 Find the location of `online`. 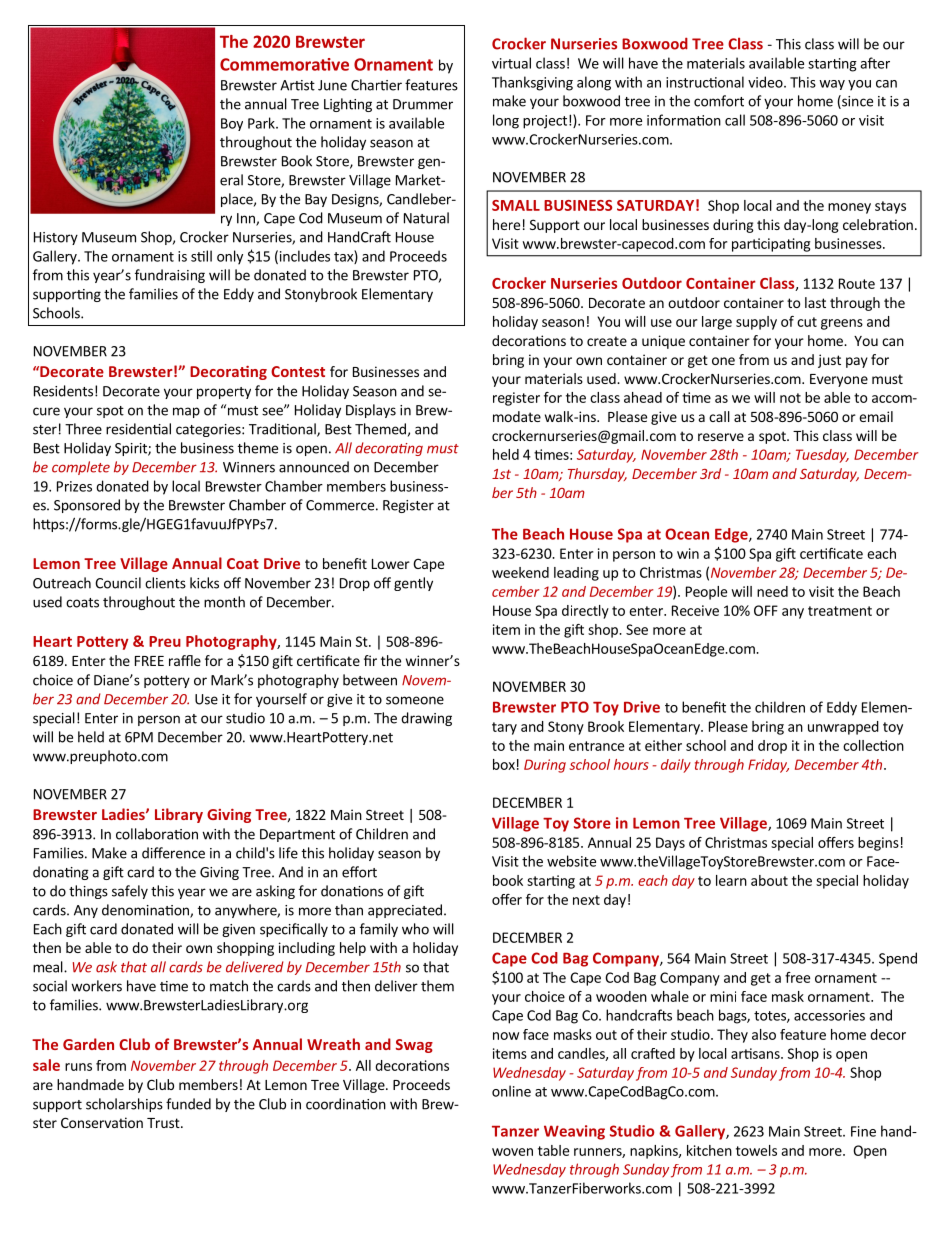

online is located at coordinates (511, 1091).
